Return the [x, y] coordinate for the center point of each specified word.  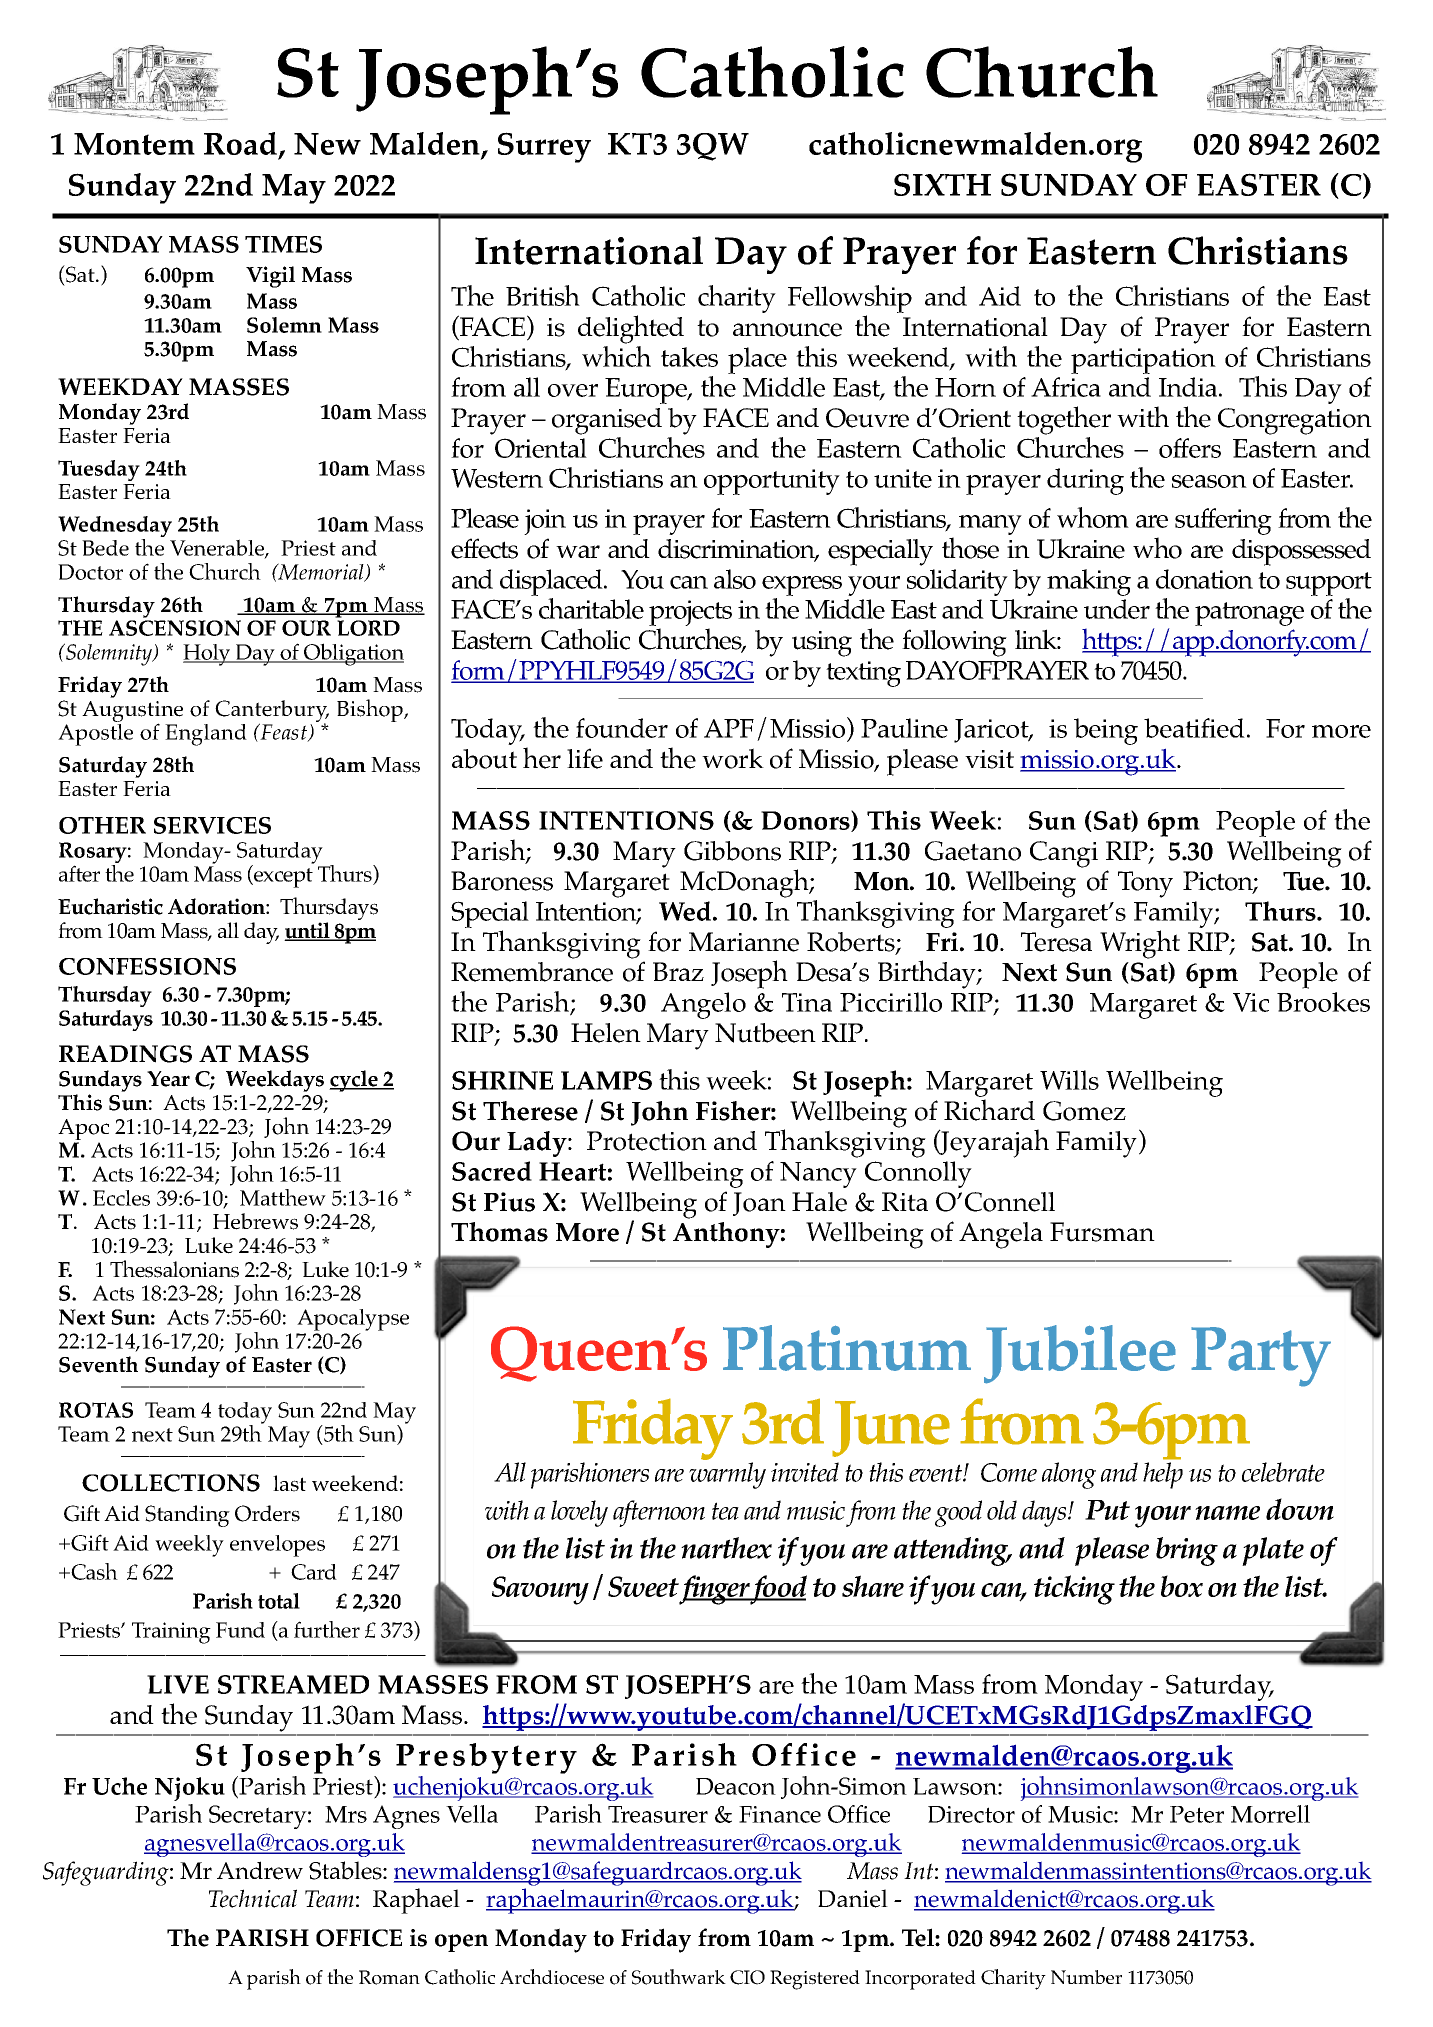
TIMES [283, 244]
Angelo [703, 1005]
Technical [253, 1898]
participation [1143, 361]
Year [168, 1079]
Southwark [679, 1977]
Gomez [1084, 1111]
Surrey [544, 147]
